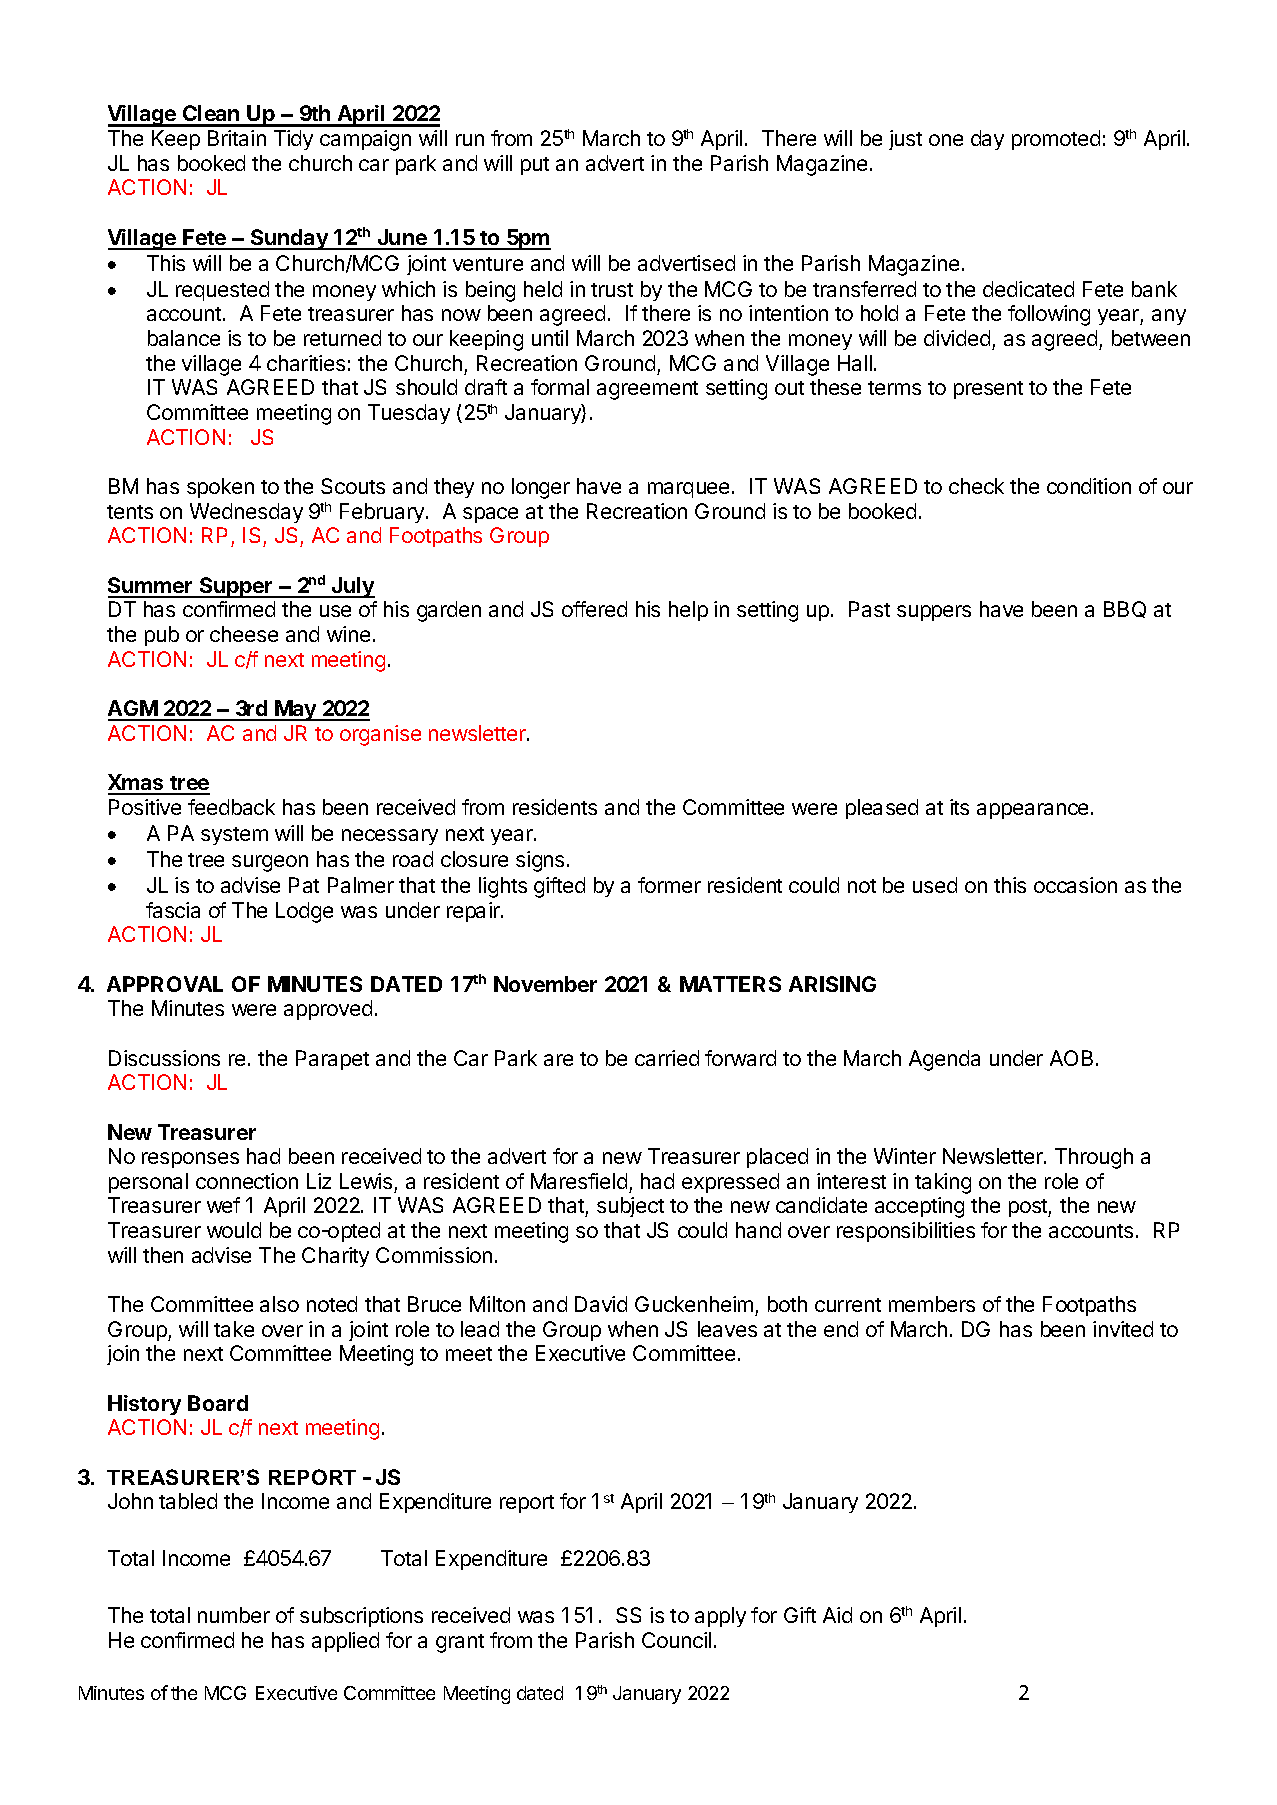 This image has width=1277, height=1805. Describe the element at coordinates (535, 166) in the image. I see `put` at that location.
